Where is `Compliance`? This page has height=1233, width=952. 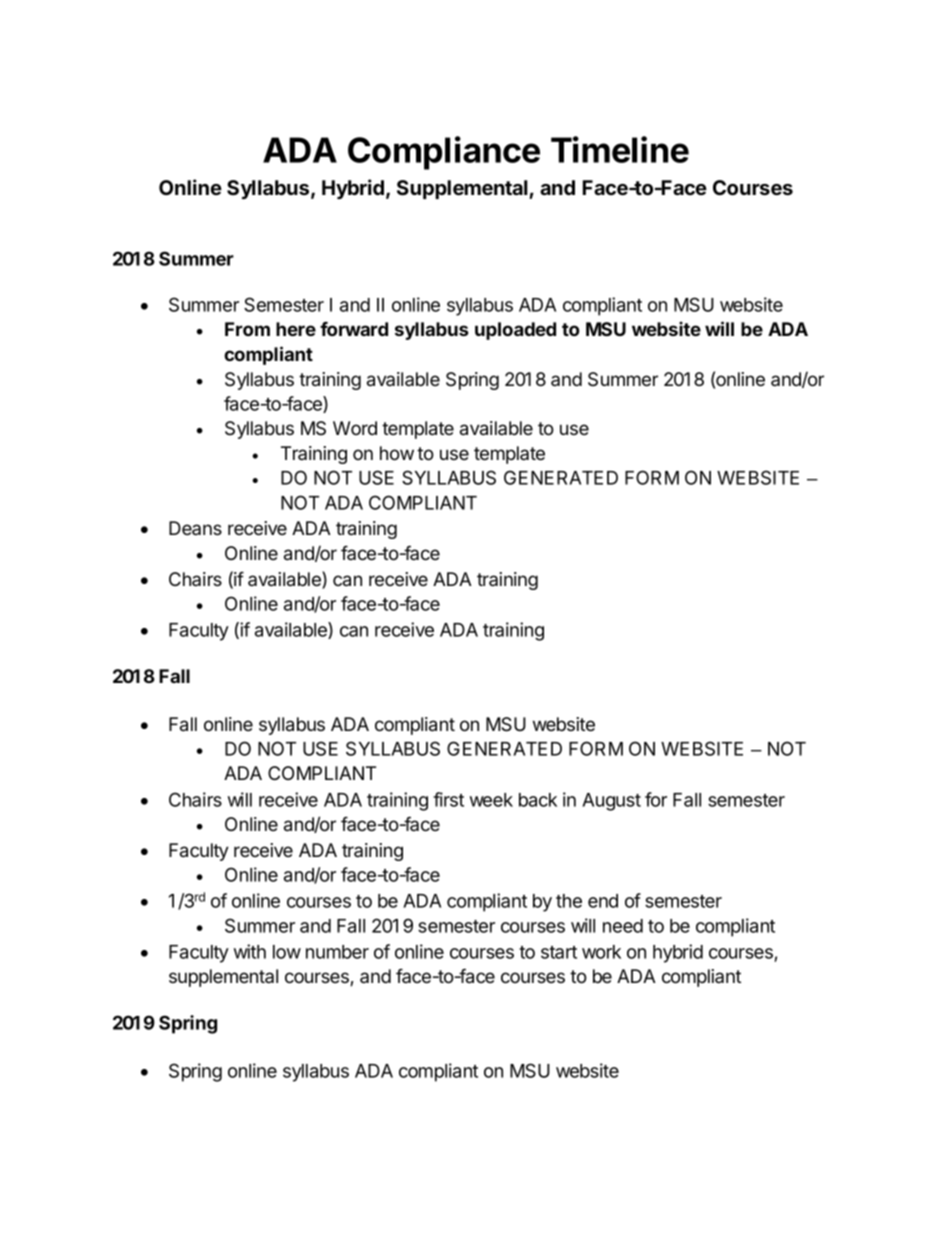
Compliance is located at coordinates (444, 153).
